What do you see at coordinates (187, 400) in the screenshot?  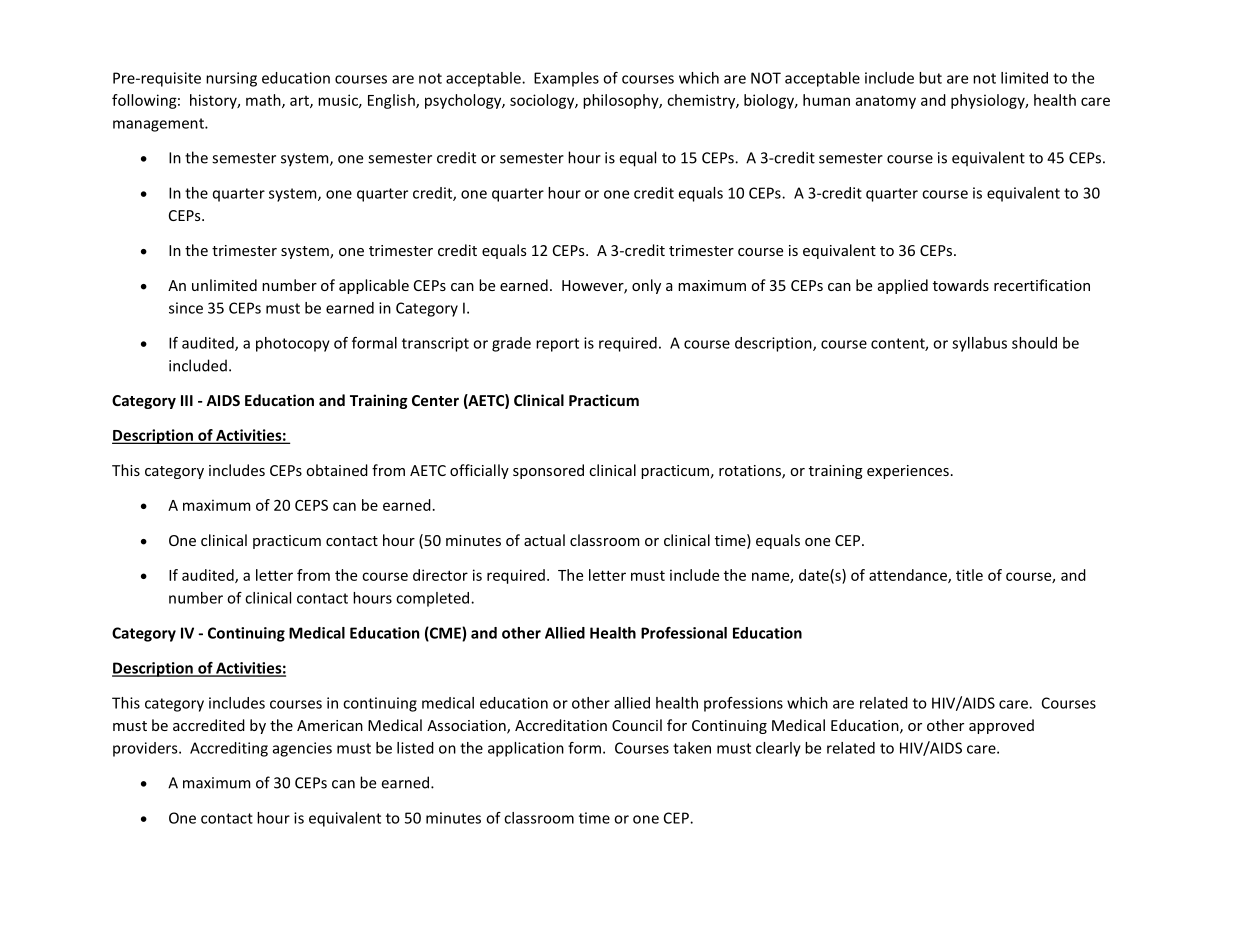 I see `III` at bounding box center [187, 400].
